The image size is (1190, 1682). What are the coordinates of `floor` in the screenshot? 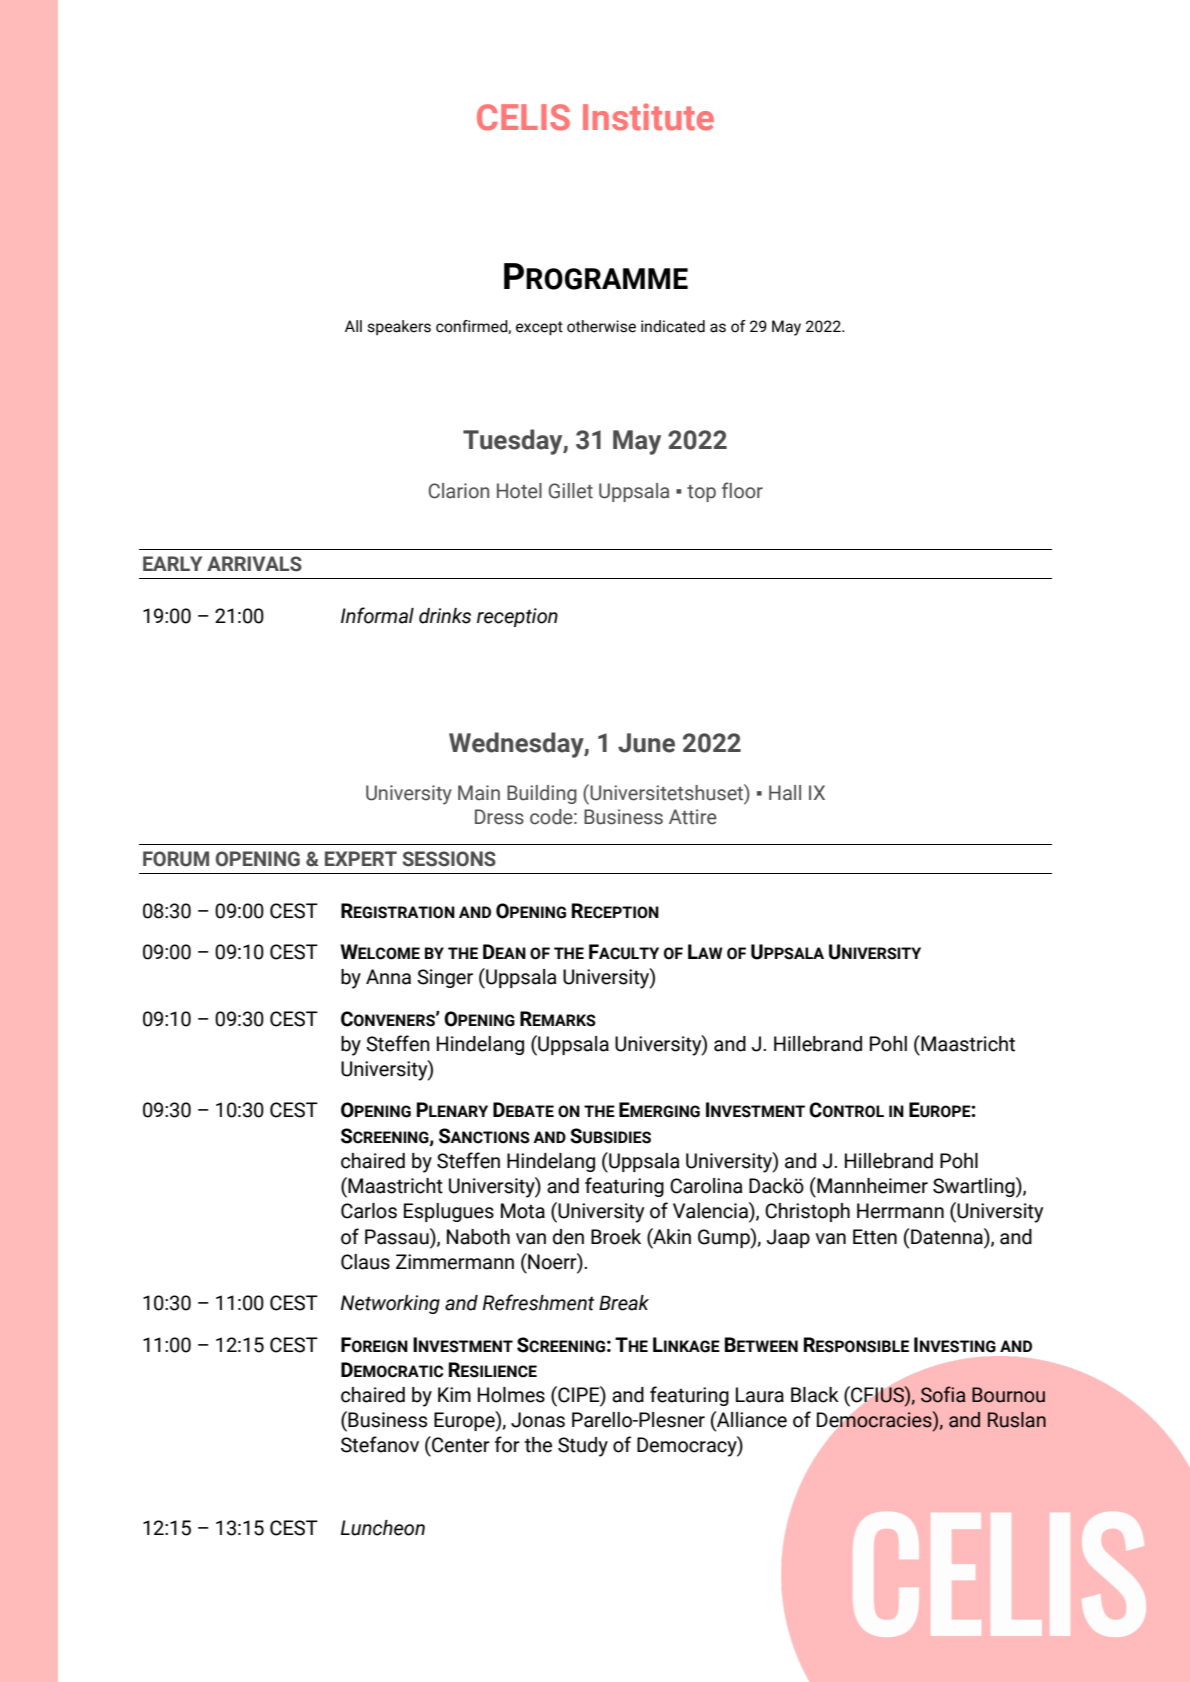 It's located at (742, 490).
